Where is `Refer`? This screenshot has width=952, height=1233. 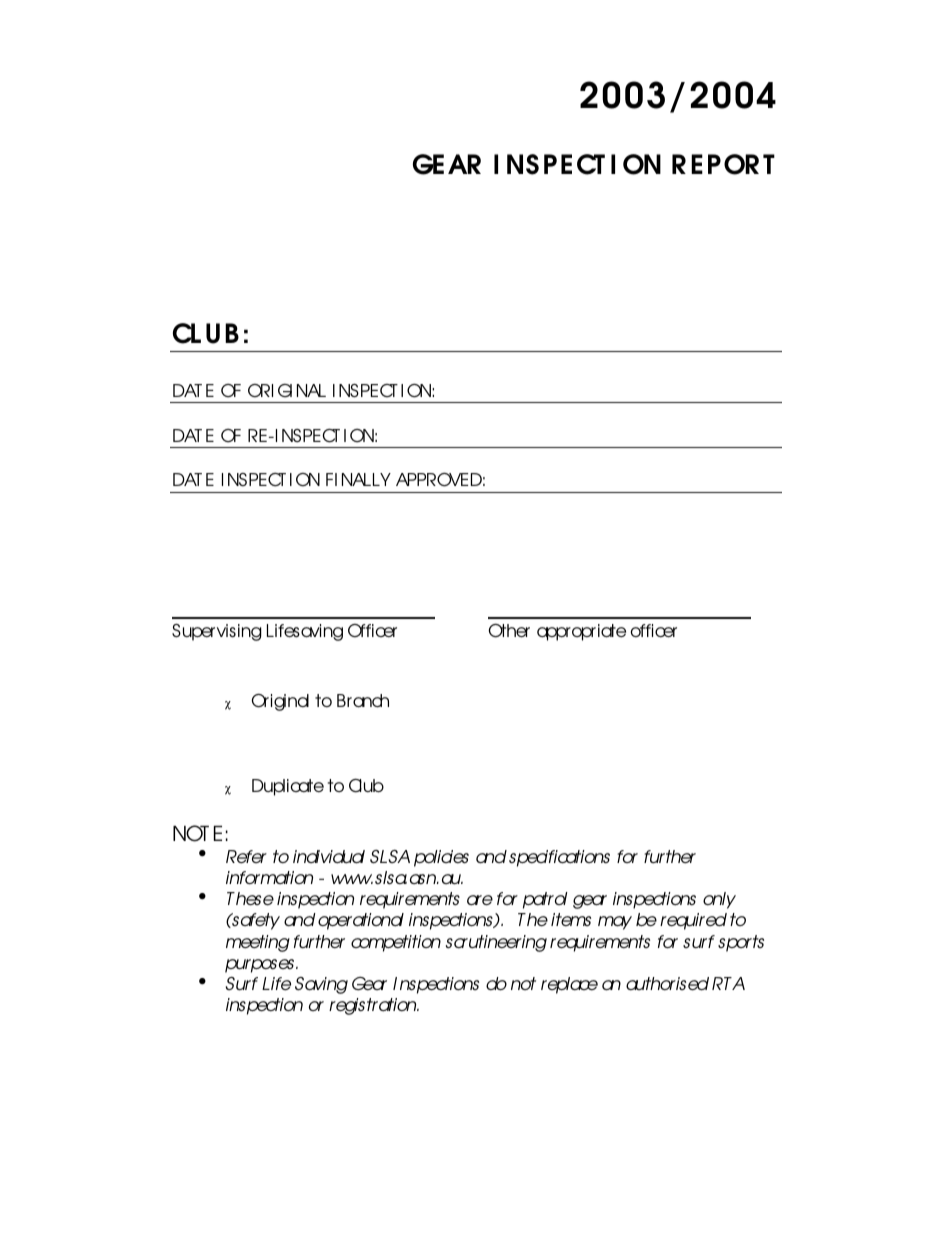
Refer is located at coordinates (246, 856).
